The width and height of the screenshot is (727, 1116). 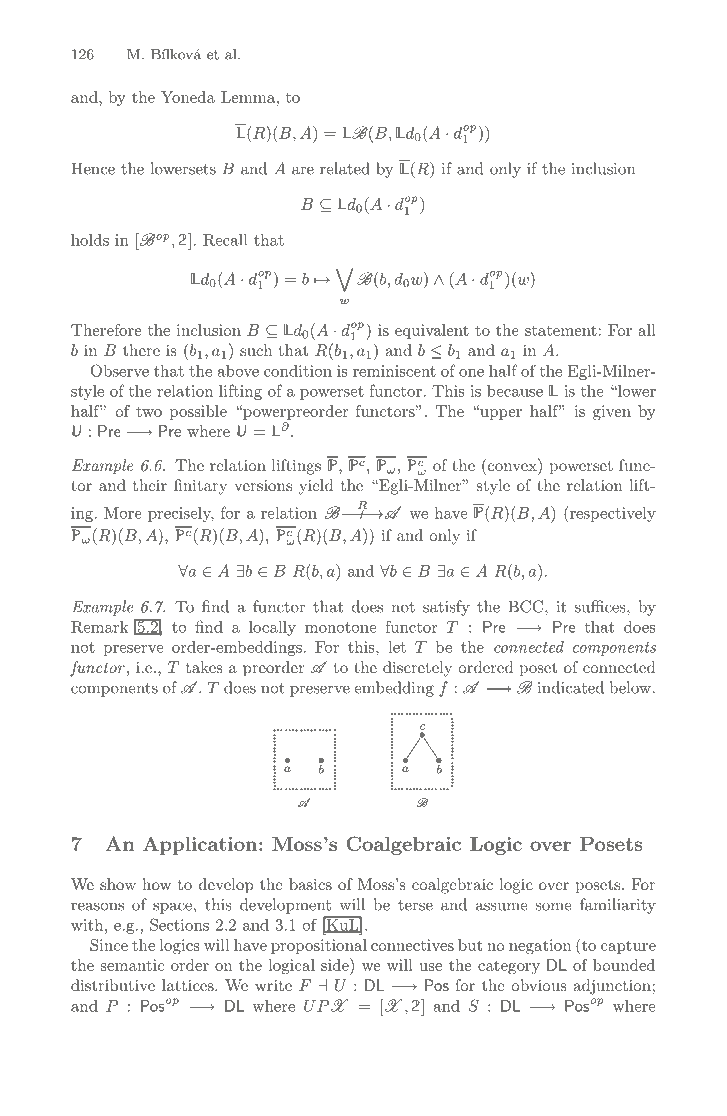 What do you see at coordinates (204, 667) in the screenshot?
I see `takes` at bounding box center [204, 667].
